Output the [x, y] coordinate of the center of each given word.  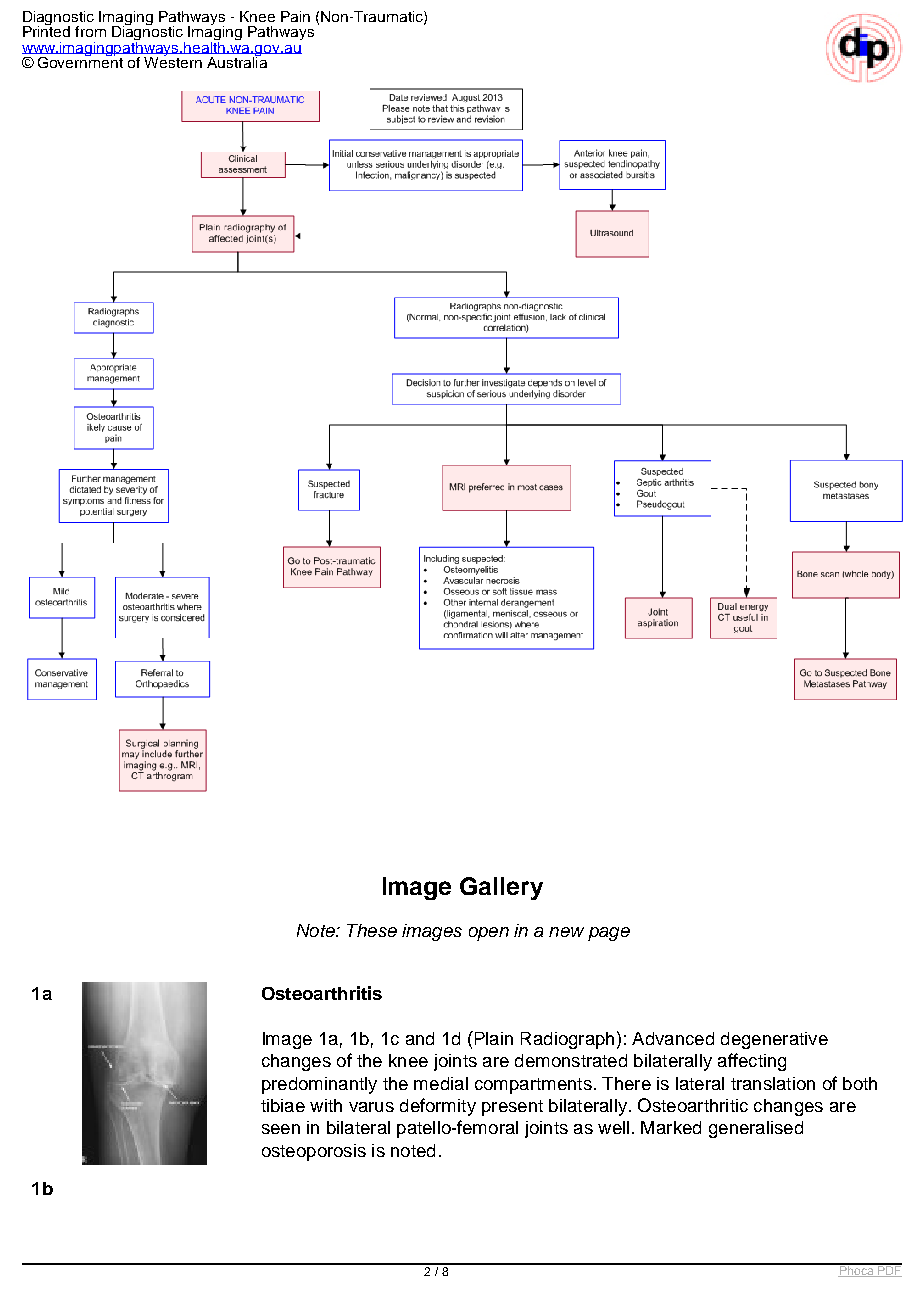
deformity [438, 1107]
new [566, 932]
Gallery [501, 888]
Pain [295, 16]
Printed [46, 30]
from [90, 31]
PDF [889, 1270]
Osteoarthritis [322, 993]
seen [281, 1129]
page [609, 934]
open [489, 934]
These [372, 930]
